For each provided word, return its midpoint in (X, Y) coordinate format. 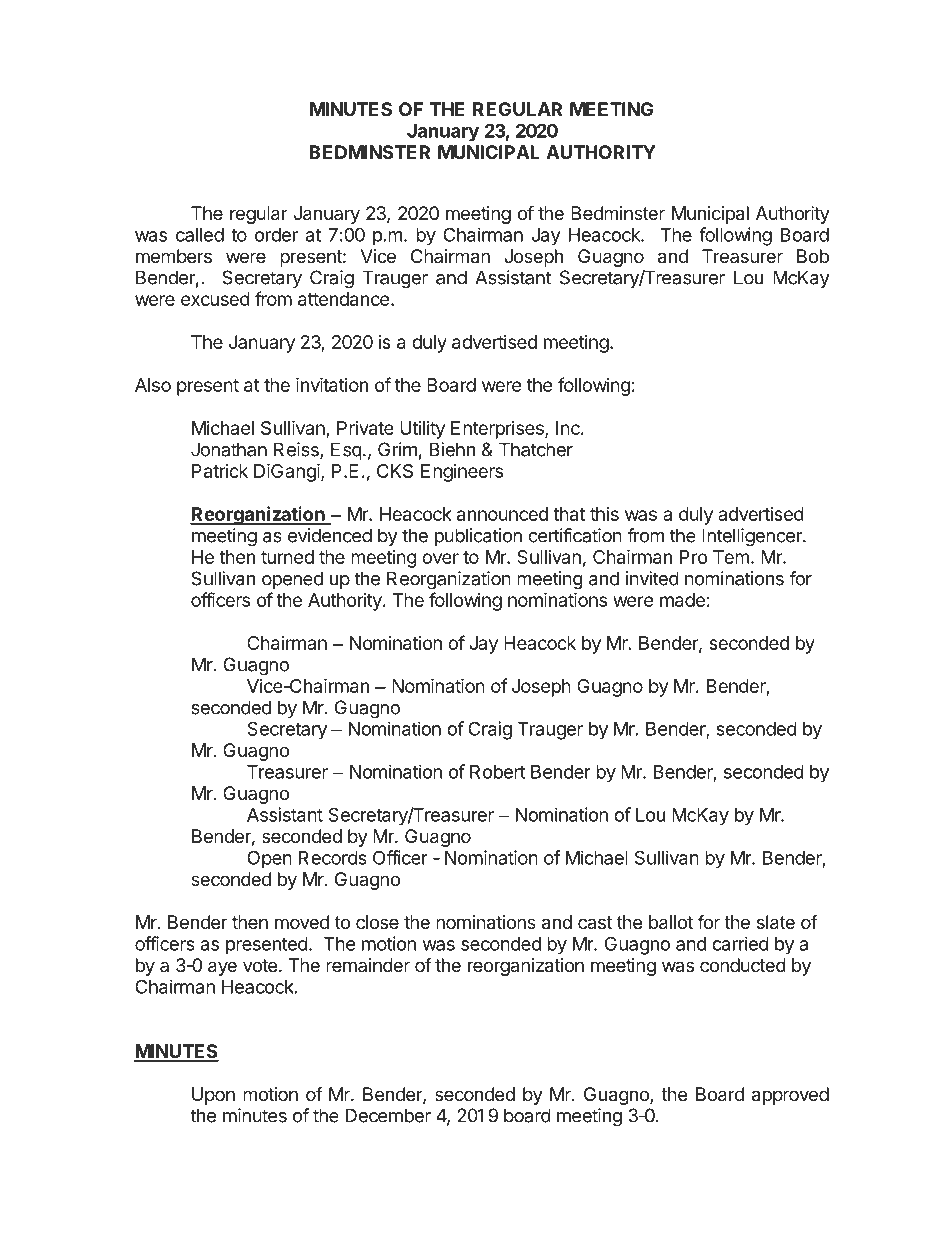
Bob (813, 256)
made (682, 600)
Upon (213, 1096)
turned (287, 557)
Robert (497, 772)
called (200, 235)
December (388, 1115)
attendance (343, 299)
